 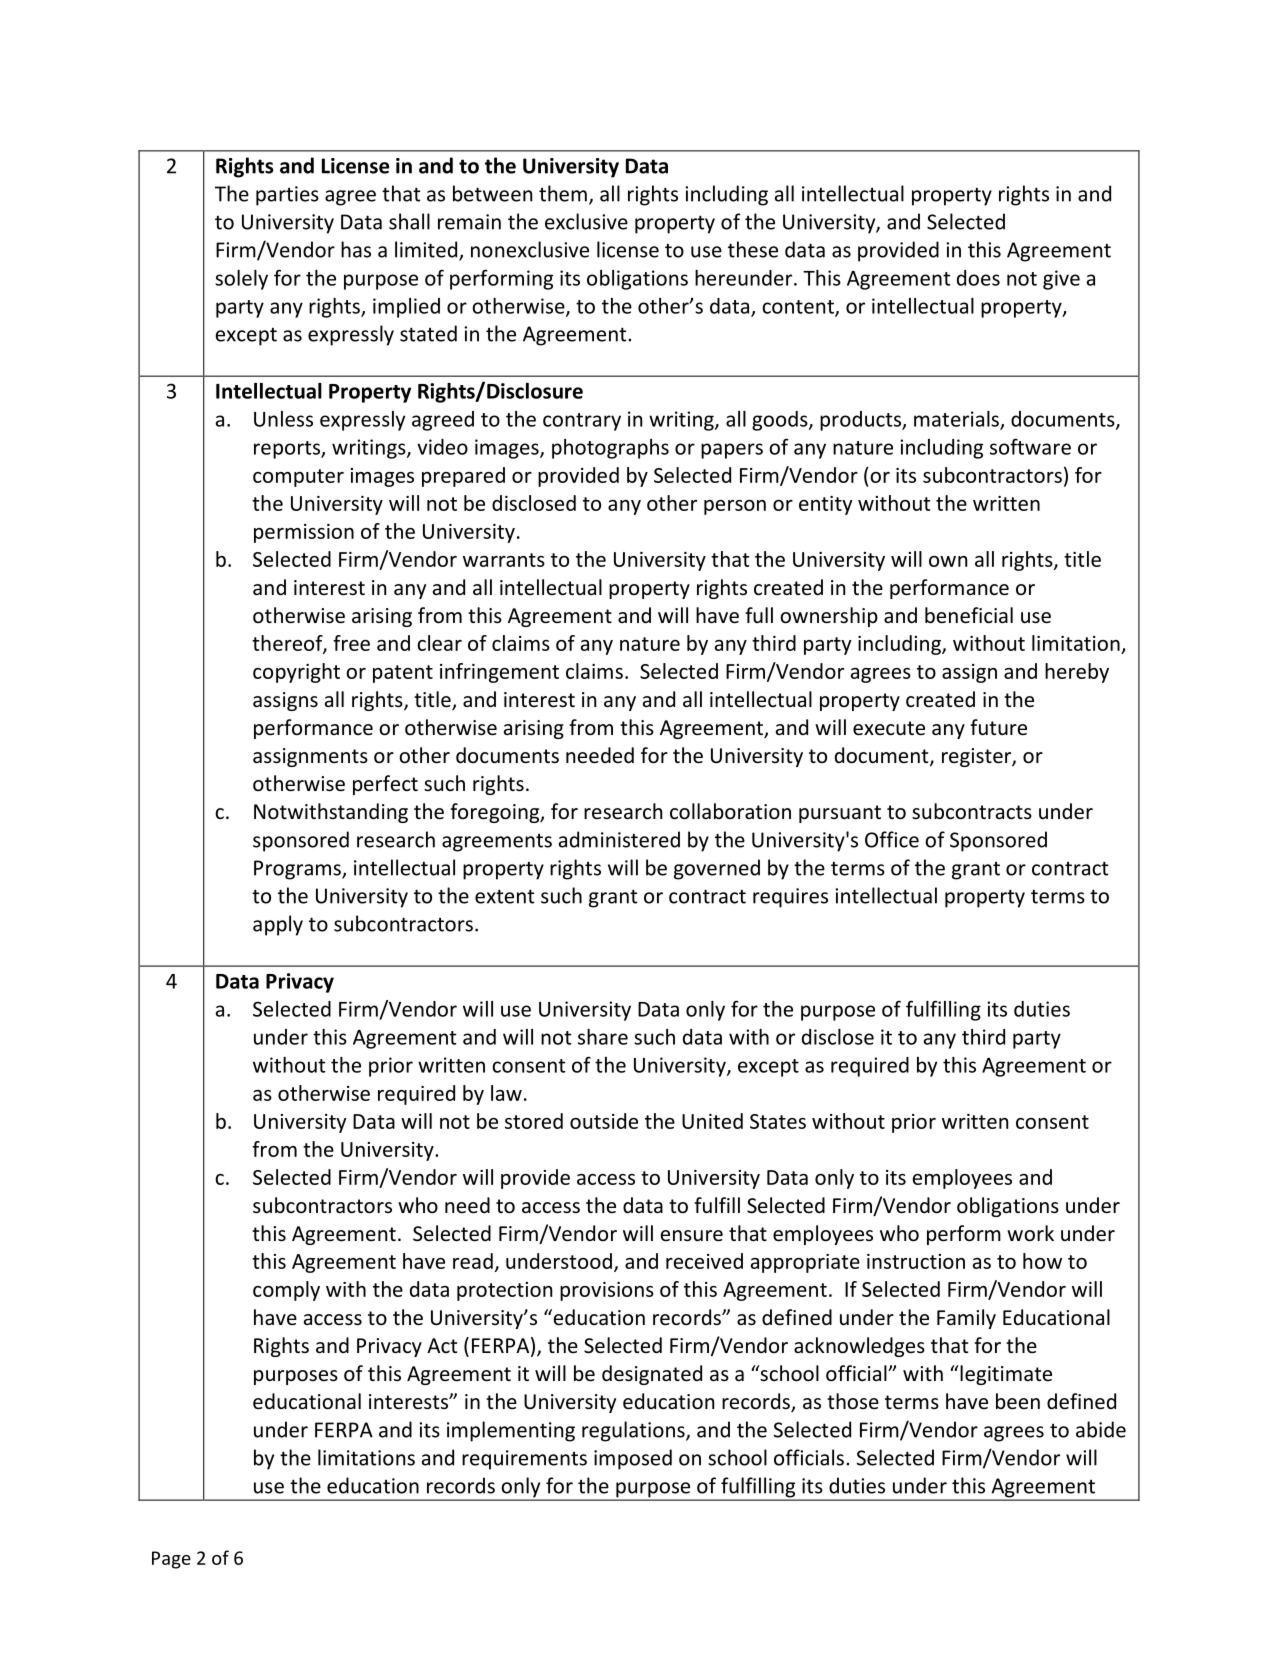 I want to click on copyright, so click(x=296, y=673).
